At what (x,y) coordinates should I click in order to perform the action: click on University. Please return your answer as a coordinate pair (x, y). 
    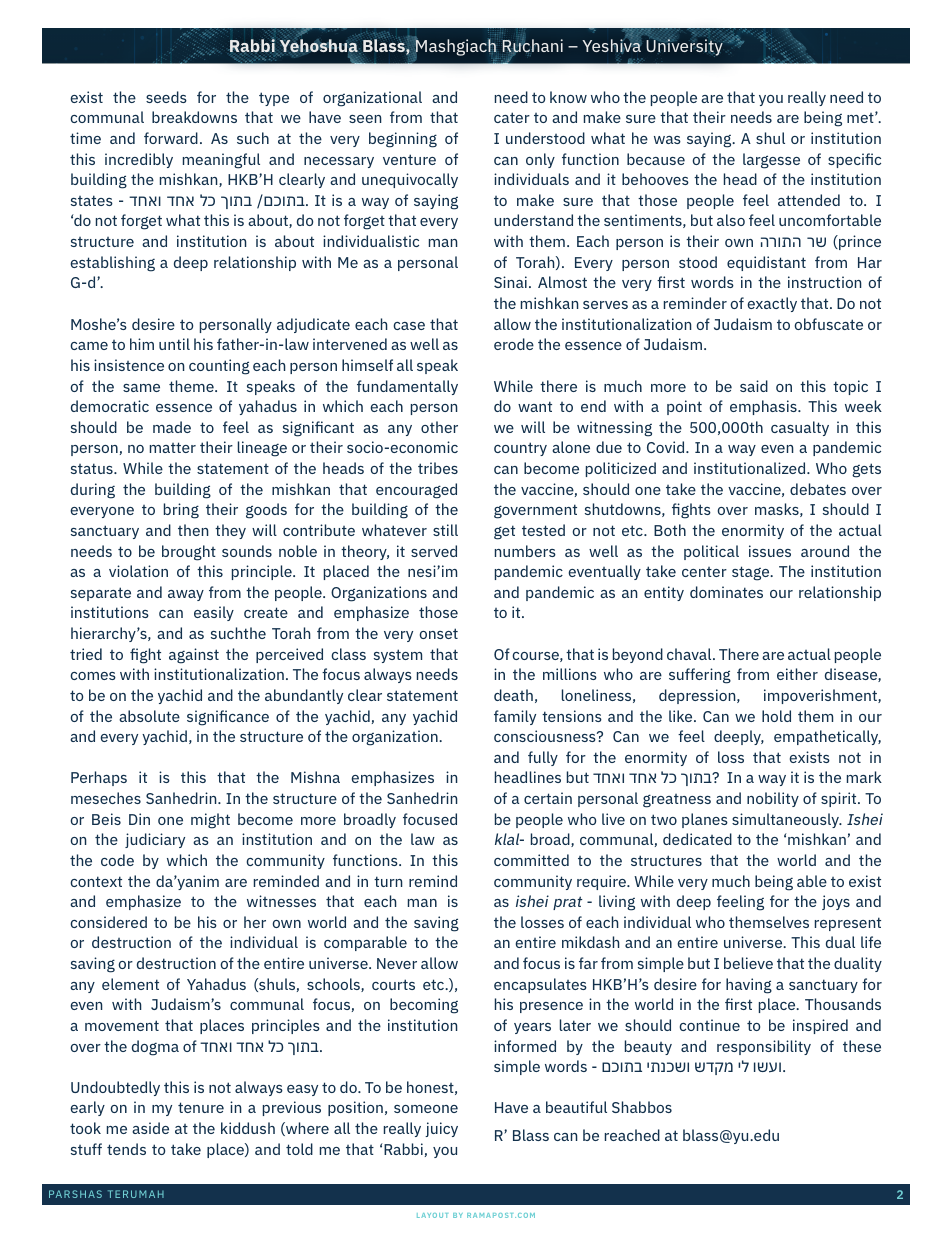
    Looking at the image, I should click on (685, 47).
